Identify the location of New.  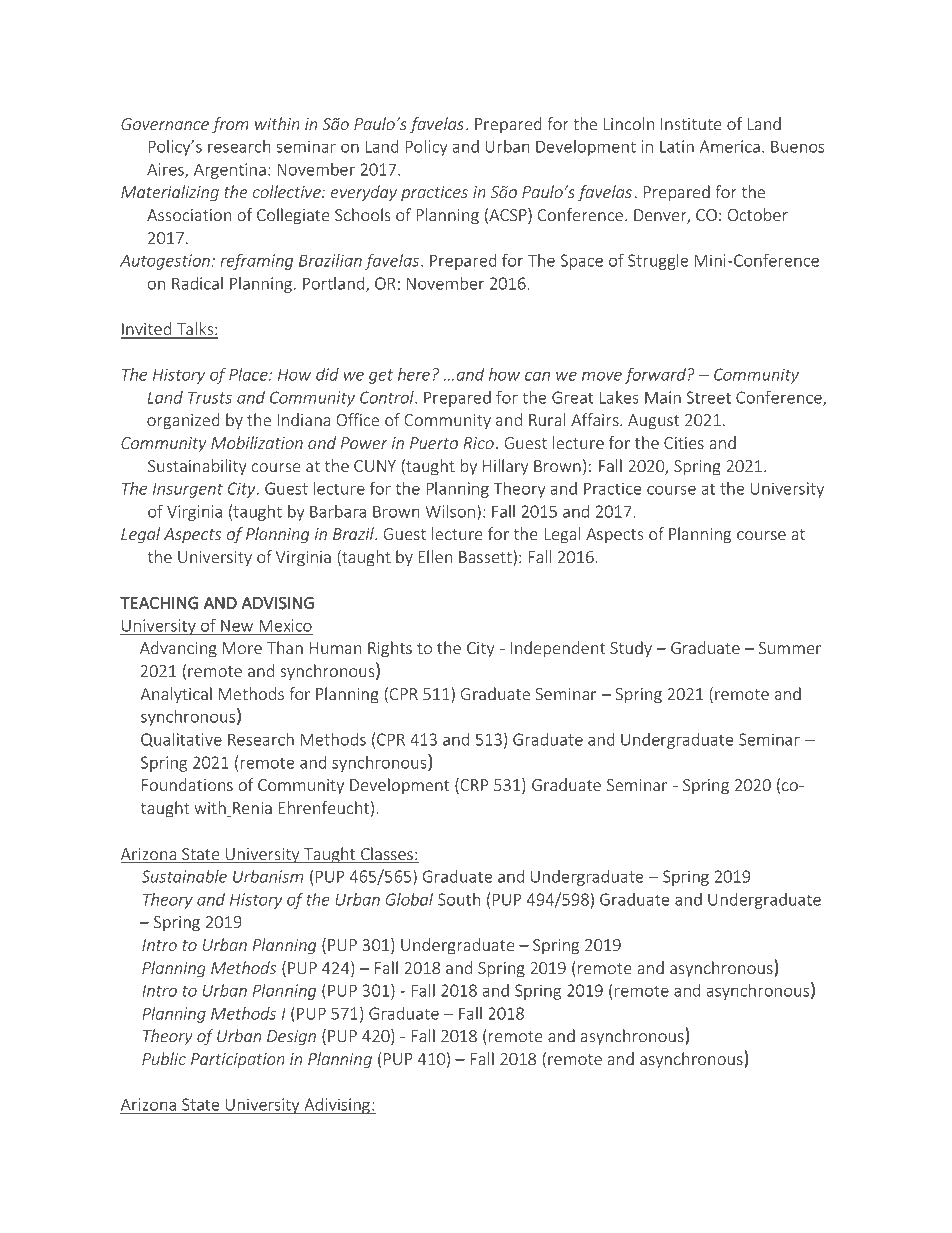
(237, 625).
